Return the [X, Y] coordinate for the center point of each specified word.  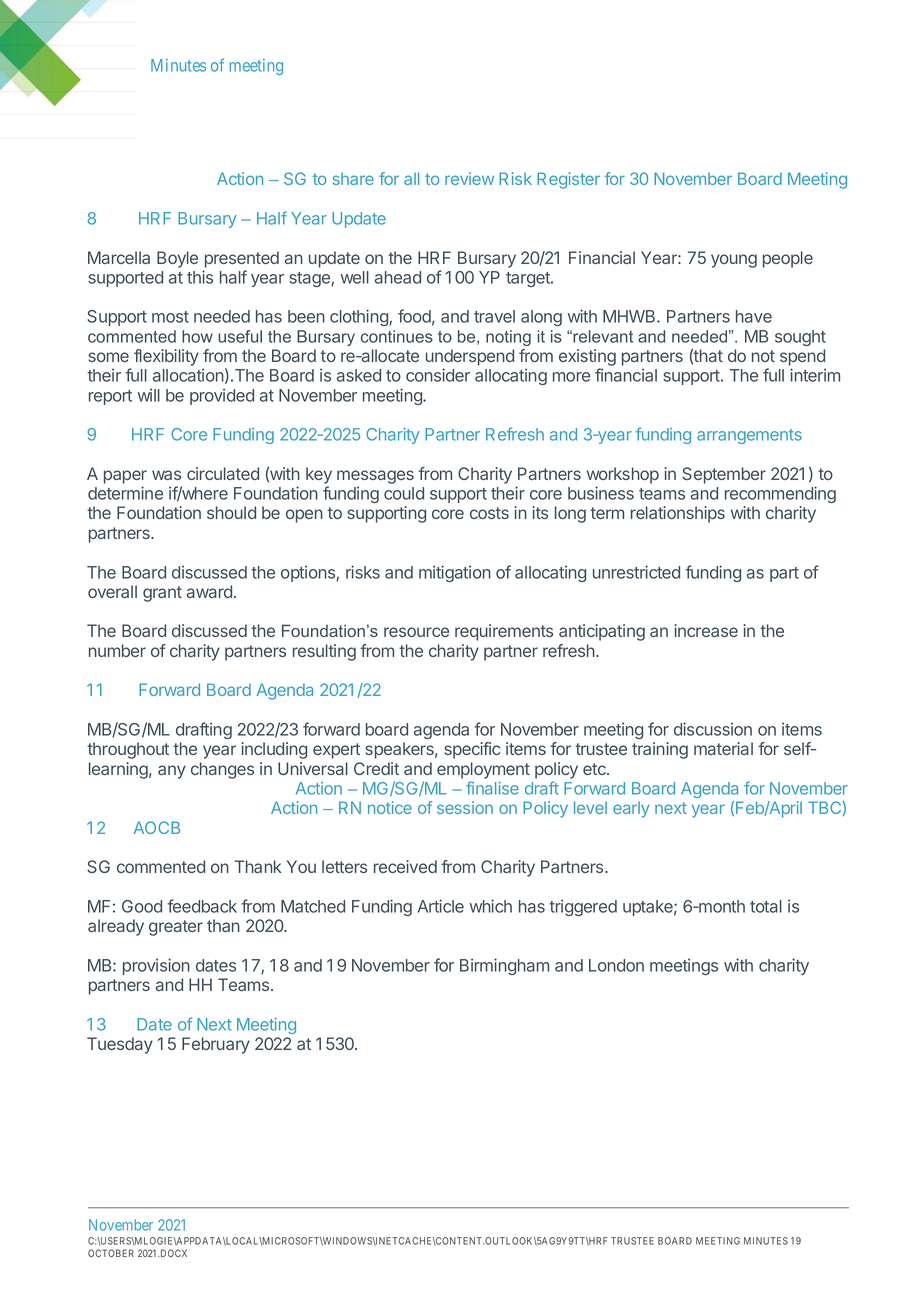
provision [156, 966]
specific [472, 750]
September [724, 475]
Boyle [177, 259]
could [404, 493]
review [469, 178]
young [734, 261]
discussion [713, 729]
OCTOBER [111, 1253]
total [766, 906]
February [216, 1045]
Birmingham [504, 966]
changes [222, 770]
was [166, 475]
